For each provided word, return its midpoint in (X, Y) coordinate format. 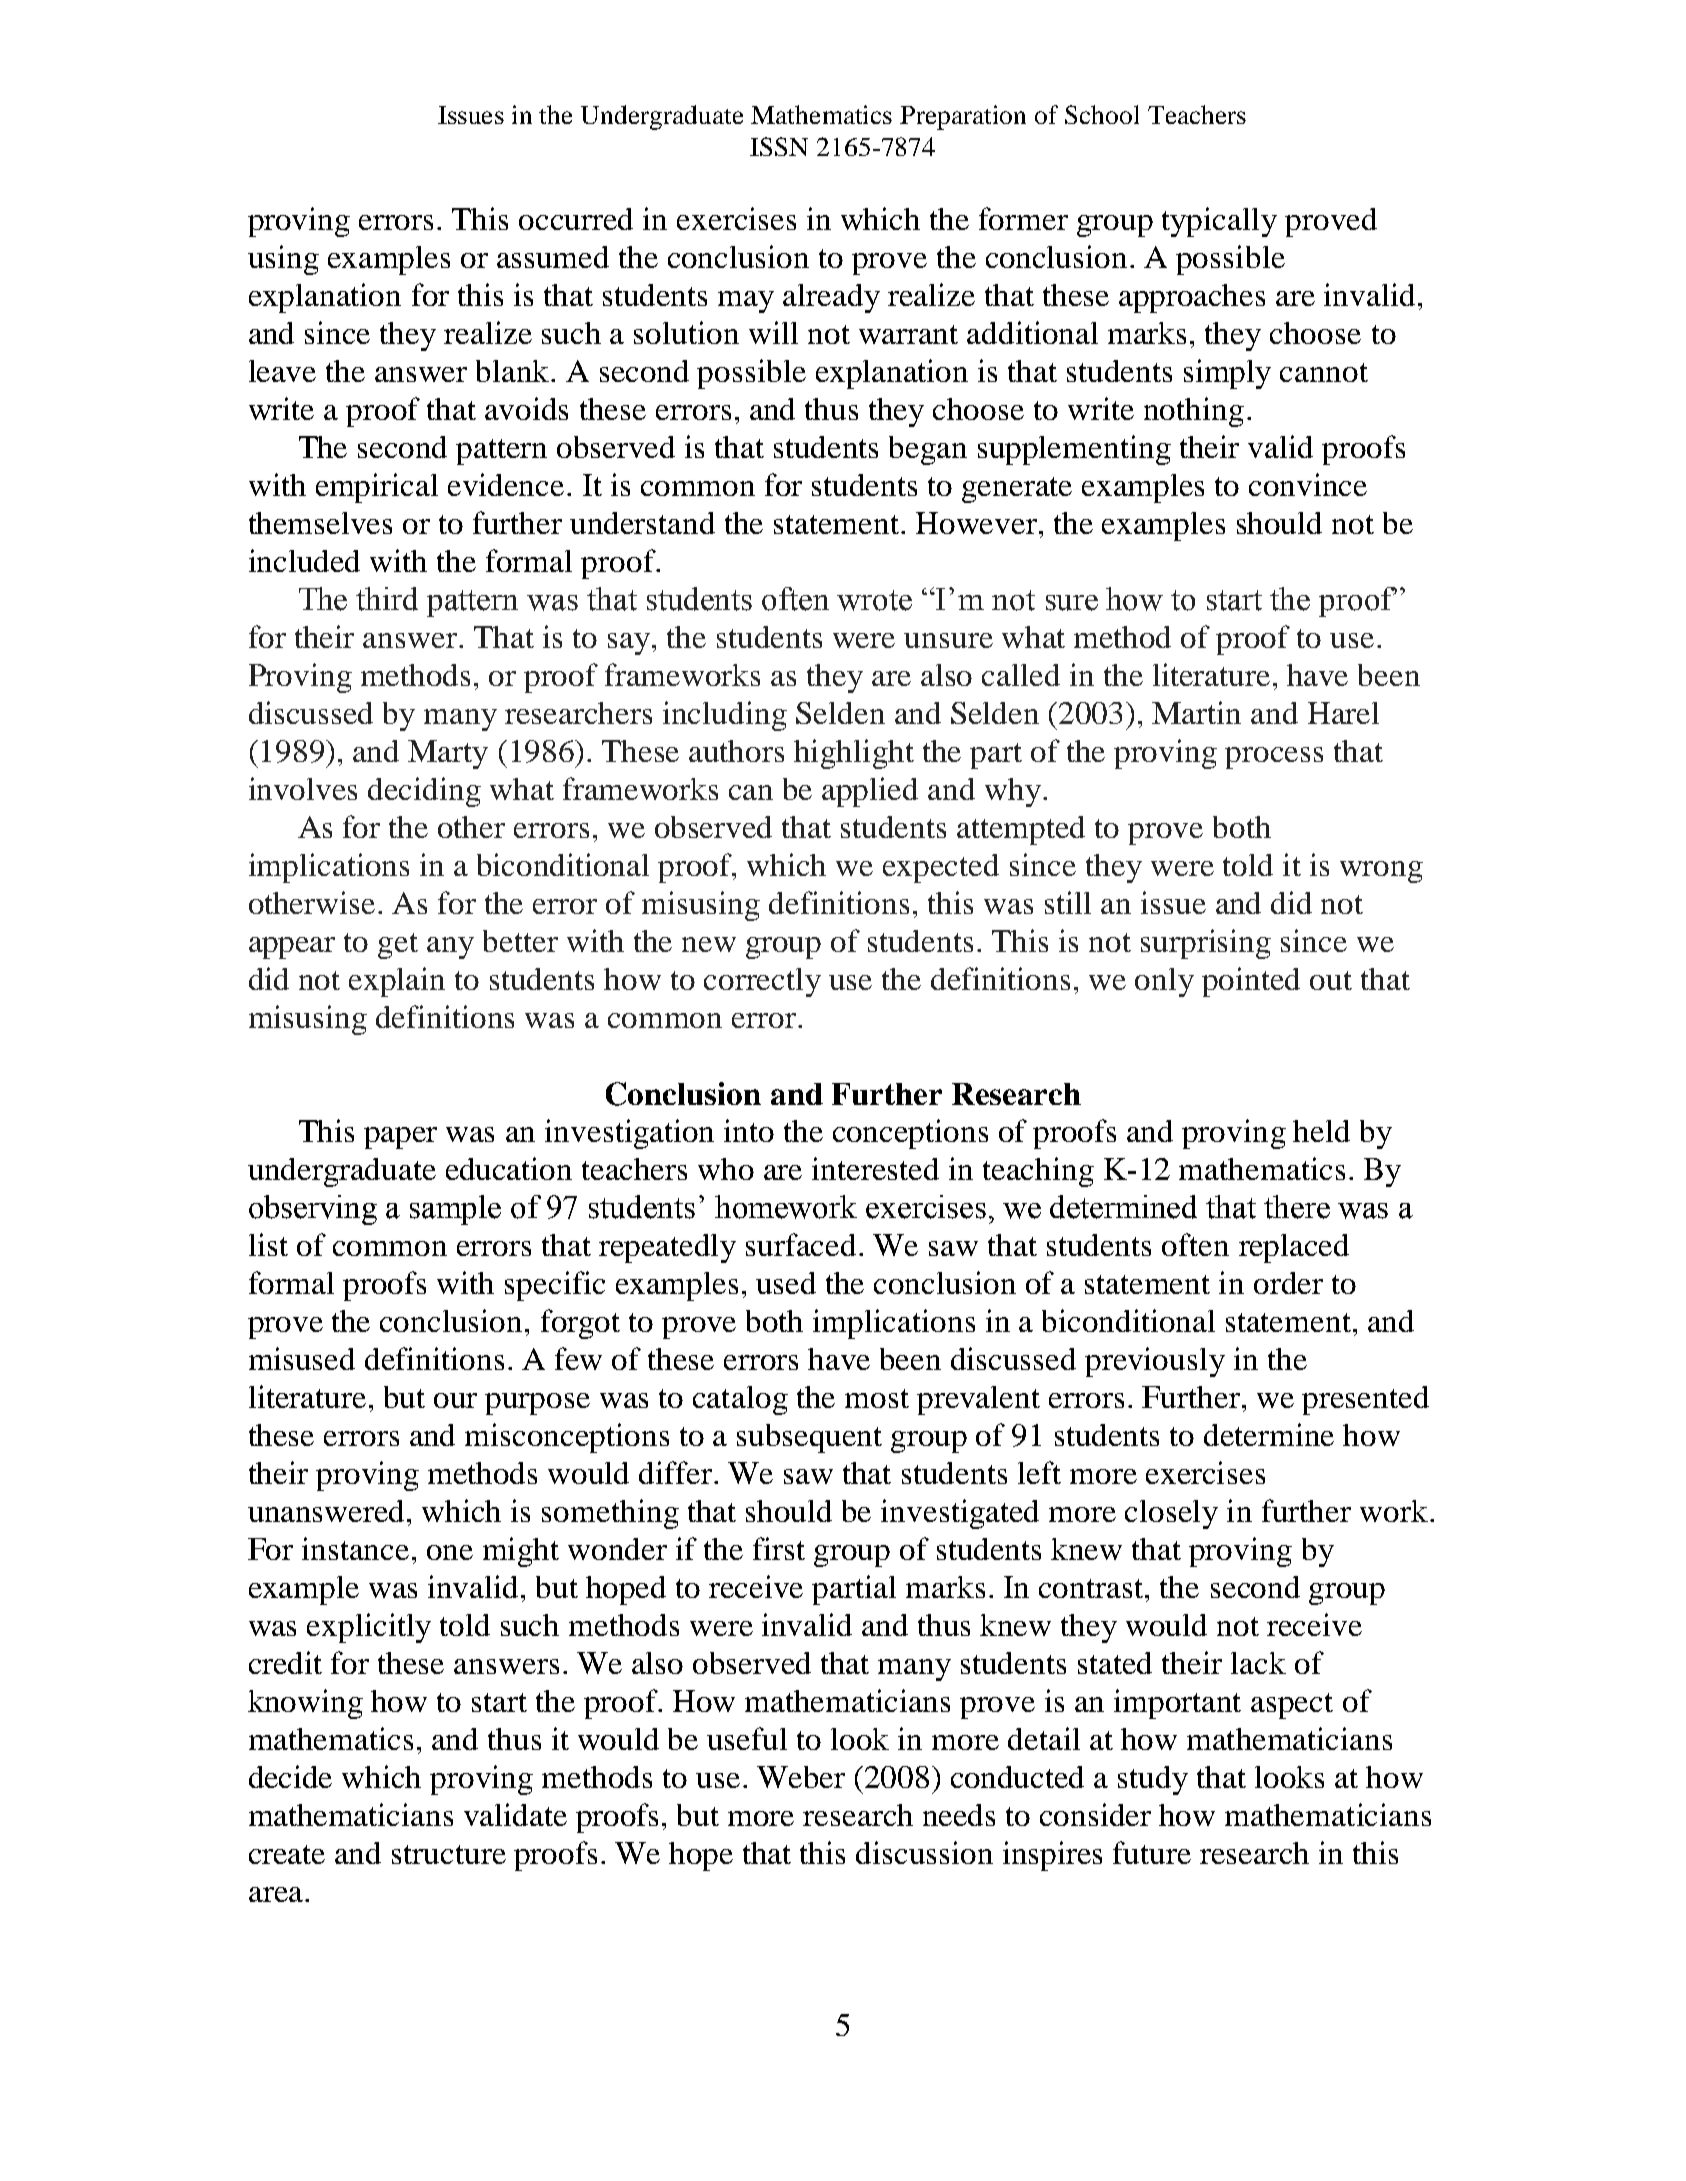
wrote (874, 600)
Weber (801, 1777)
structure (449, 1854)
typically (1219, 222)
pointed (1251, 982)
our (455, 1400)
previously (1155, 1362)
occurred (576, 219)
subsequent (809, 1438)
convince (1308, 484)
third (387, 599)
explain (397, 982)
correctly (762, 982)
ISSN (779, 146)
